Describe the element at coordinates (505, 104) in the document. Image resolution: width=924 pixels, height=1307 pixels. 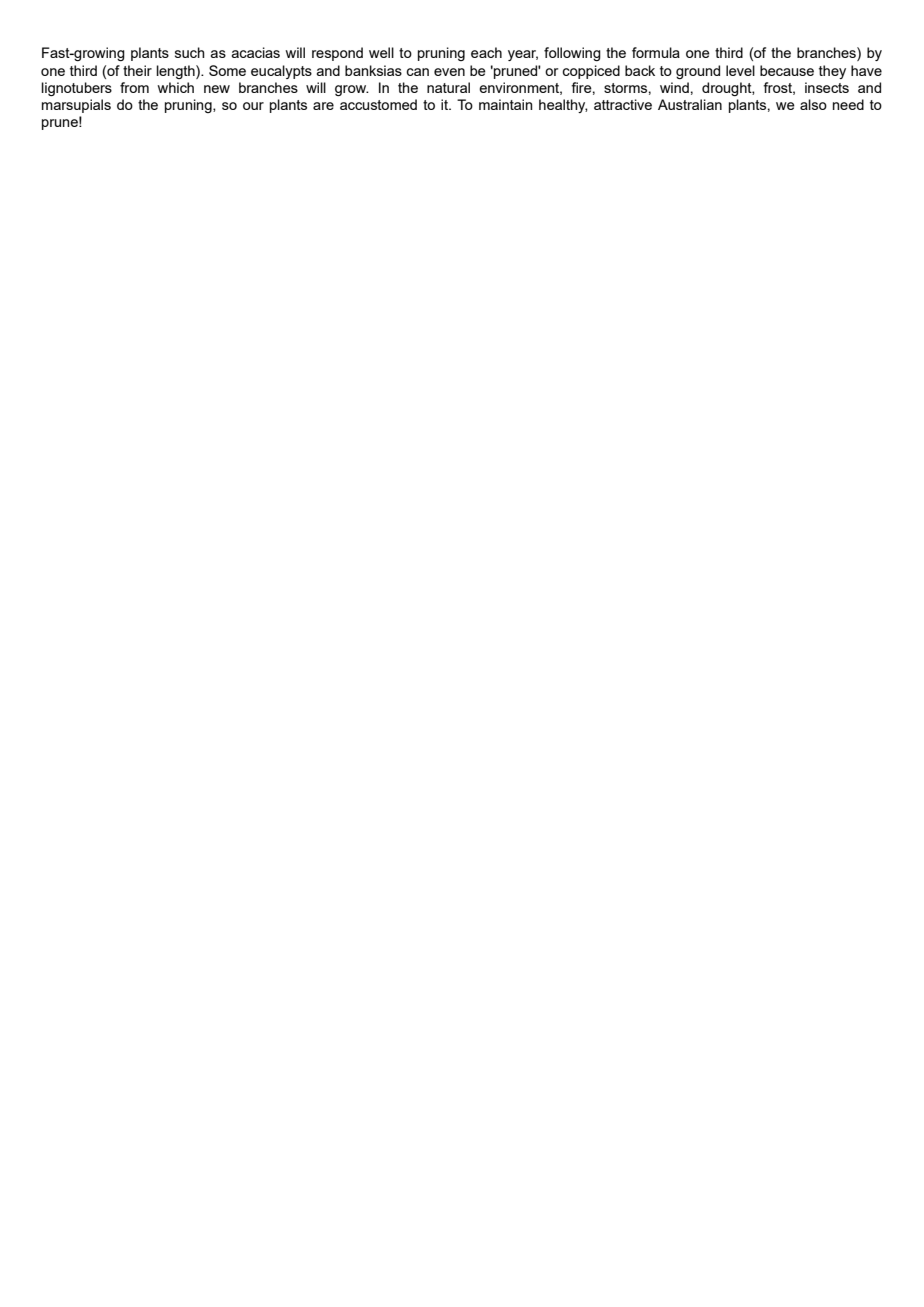
I see `maintain` at that location.
